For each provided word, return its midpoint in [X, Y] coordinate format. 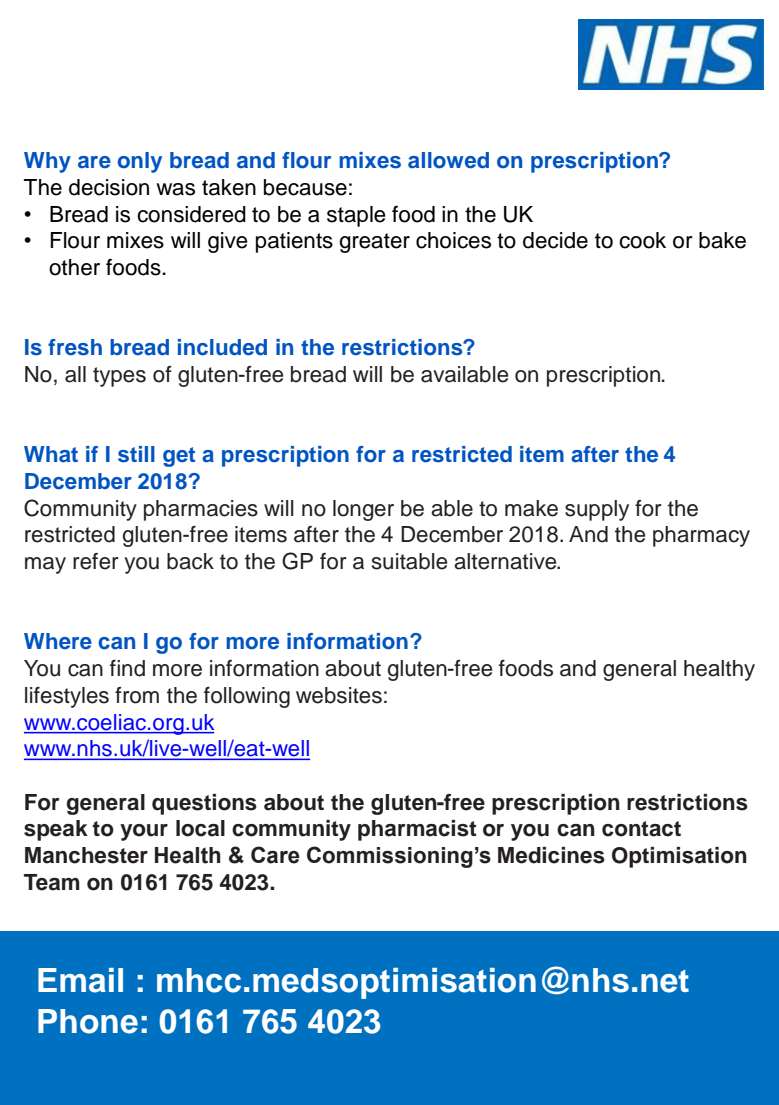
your [144, 832]
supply [597, 510]
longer [363, 510]
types [119, 377]
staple [356, 216]
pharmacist [417, 830]
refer [96, 561]
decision [109, 187]
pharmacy [701, 536]
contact [641, 829]
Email [80, 980]
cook [642, 240]
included [222, 347]
